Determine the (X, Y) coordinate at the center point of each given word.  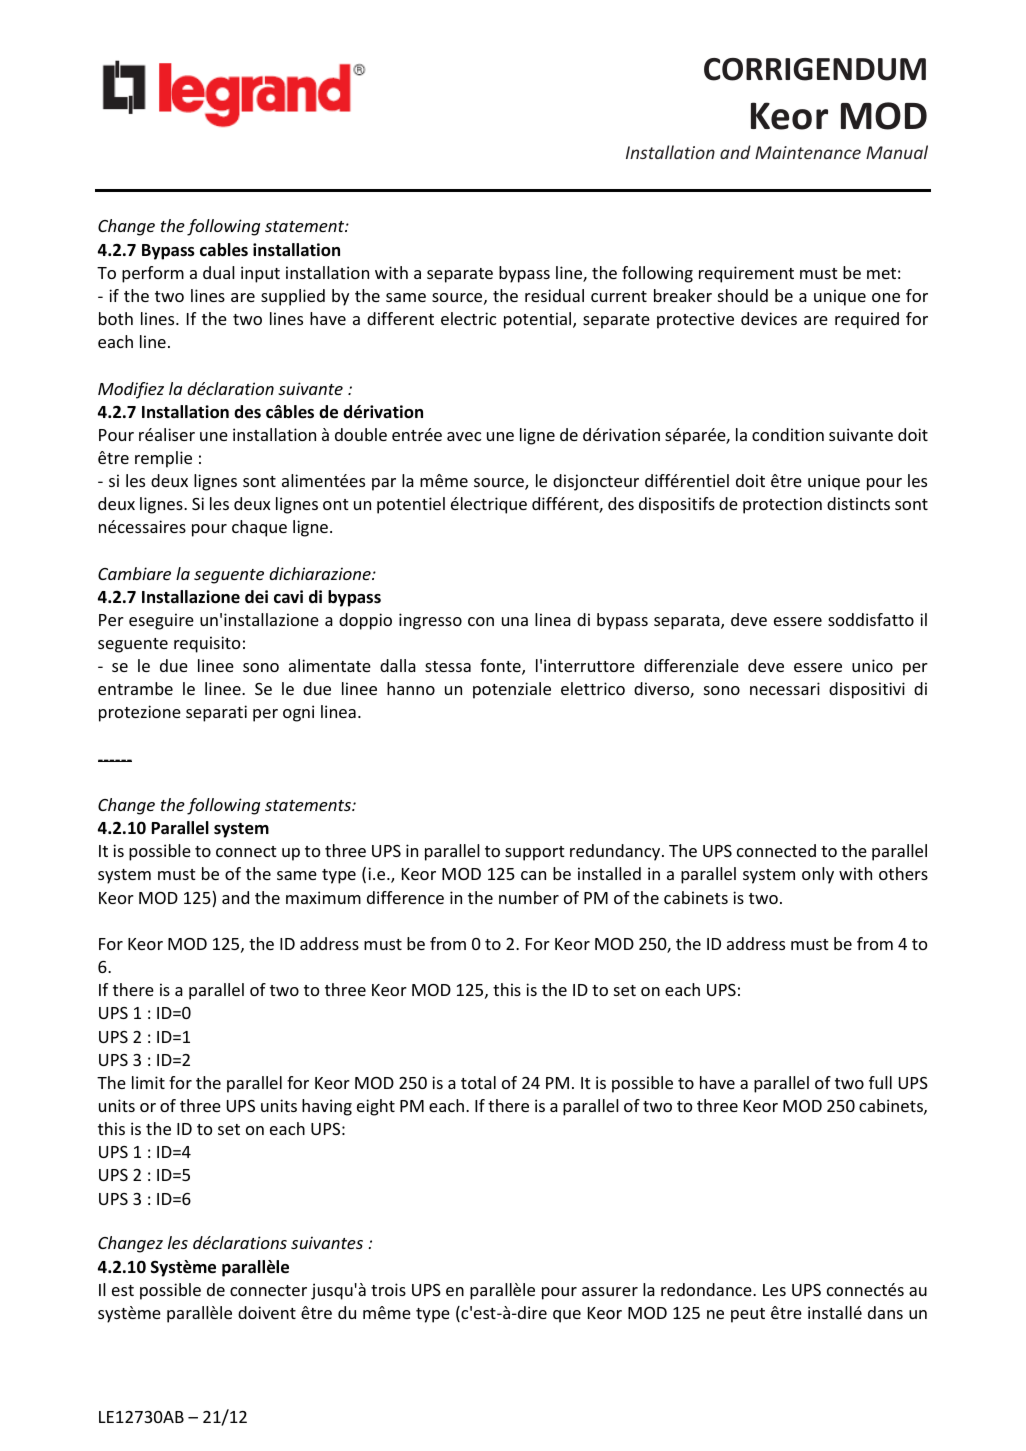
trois (388, 1289)
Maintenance (808, 152)
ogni (298, 713)
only (818, 875)
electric (468, 318)
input (260, 274)
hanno (411, 688)
